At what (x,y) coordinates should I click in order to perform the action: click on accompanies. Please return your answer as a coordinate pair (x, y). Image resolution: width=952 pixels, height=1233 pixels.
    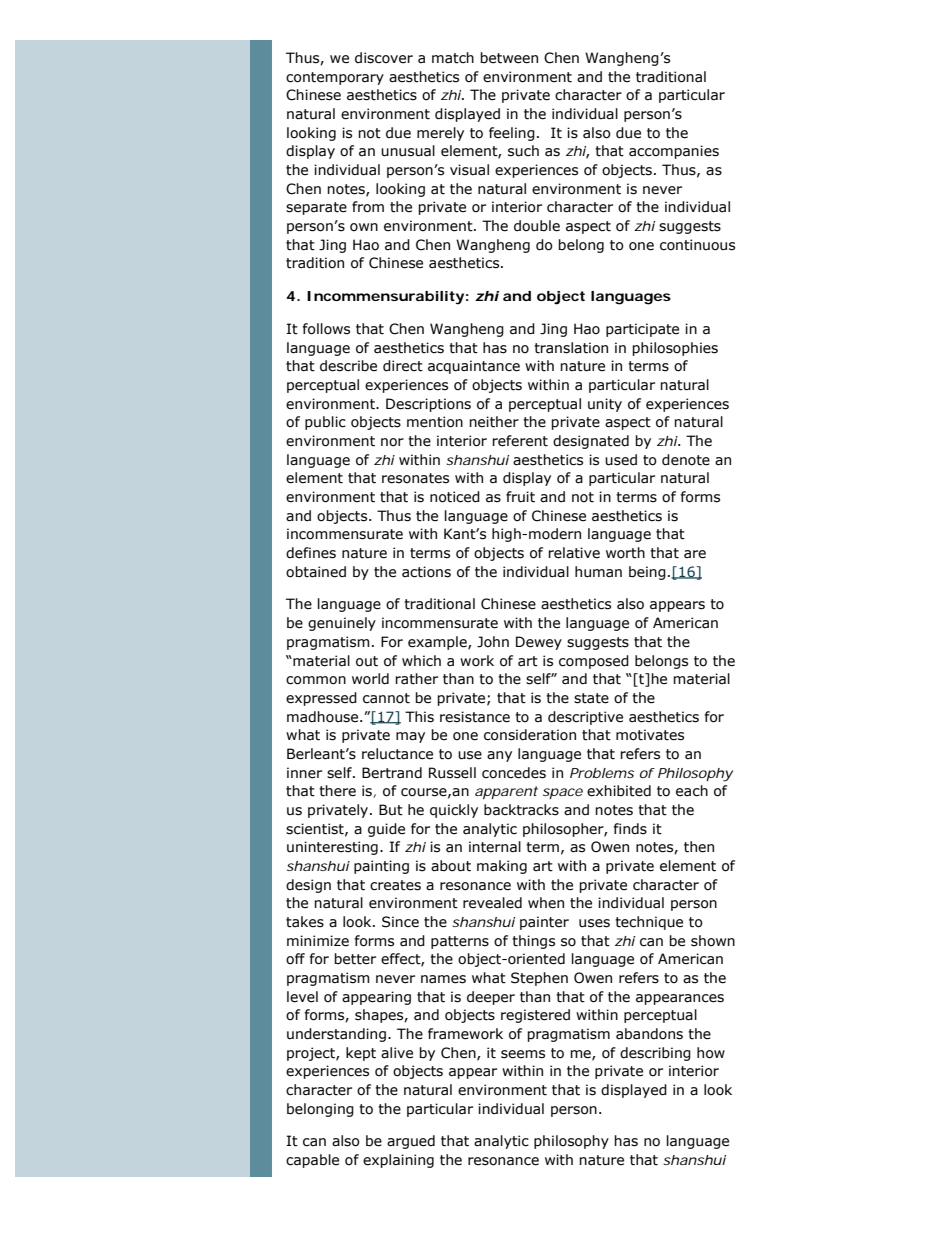
    Looking at the image, I should click on (674, 152).
